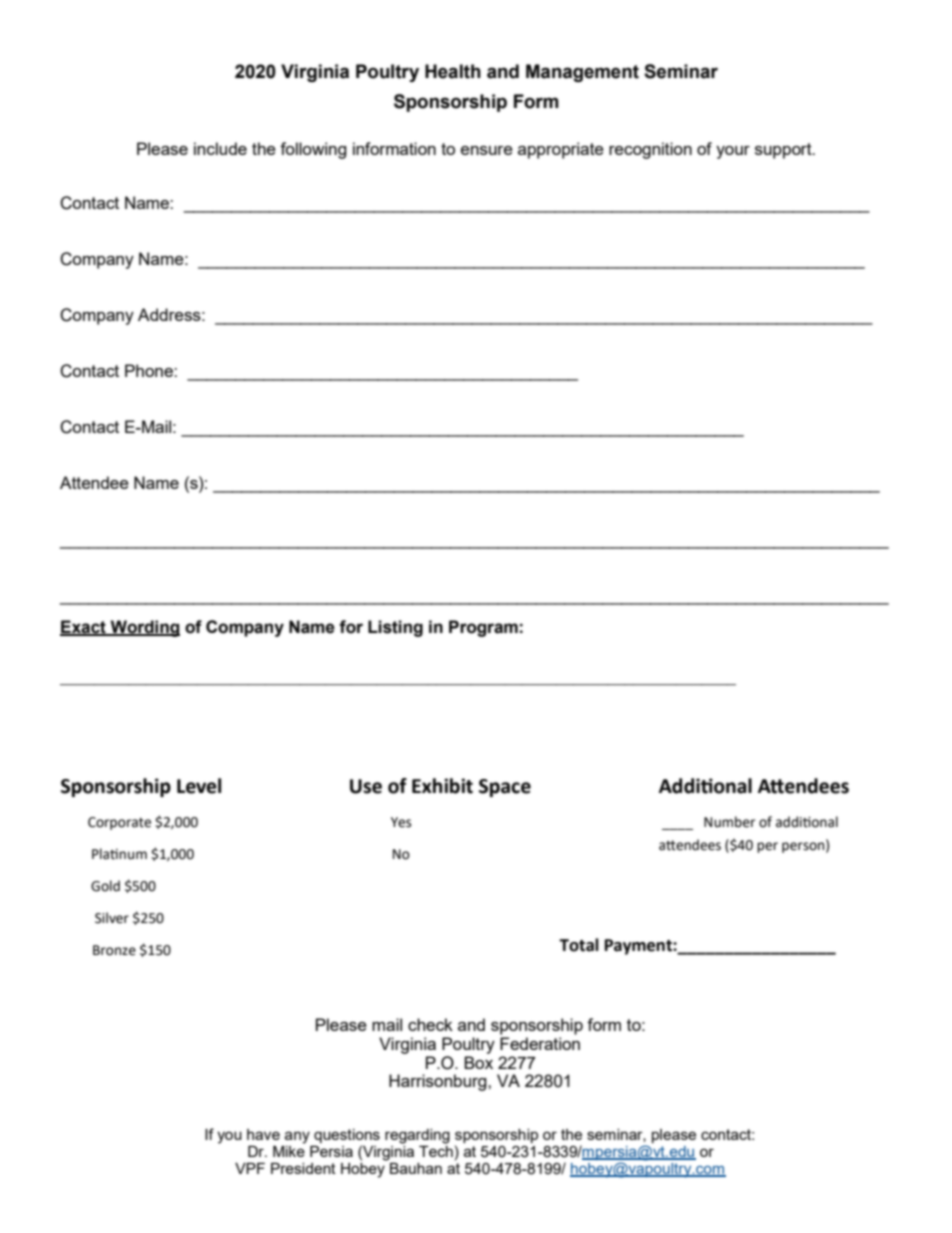  I want to click on your, so click(733, 152).
